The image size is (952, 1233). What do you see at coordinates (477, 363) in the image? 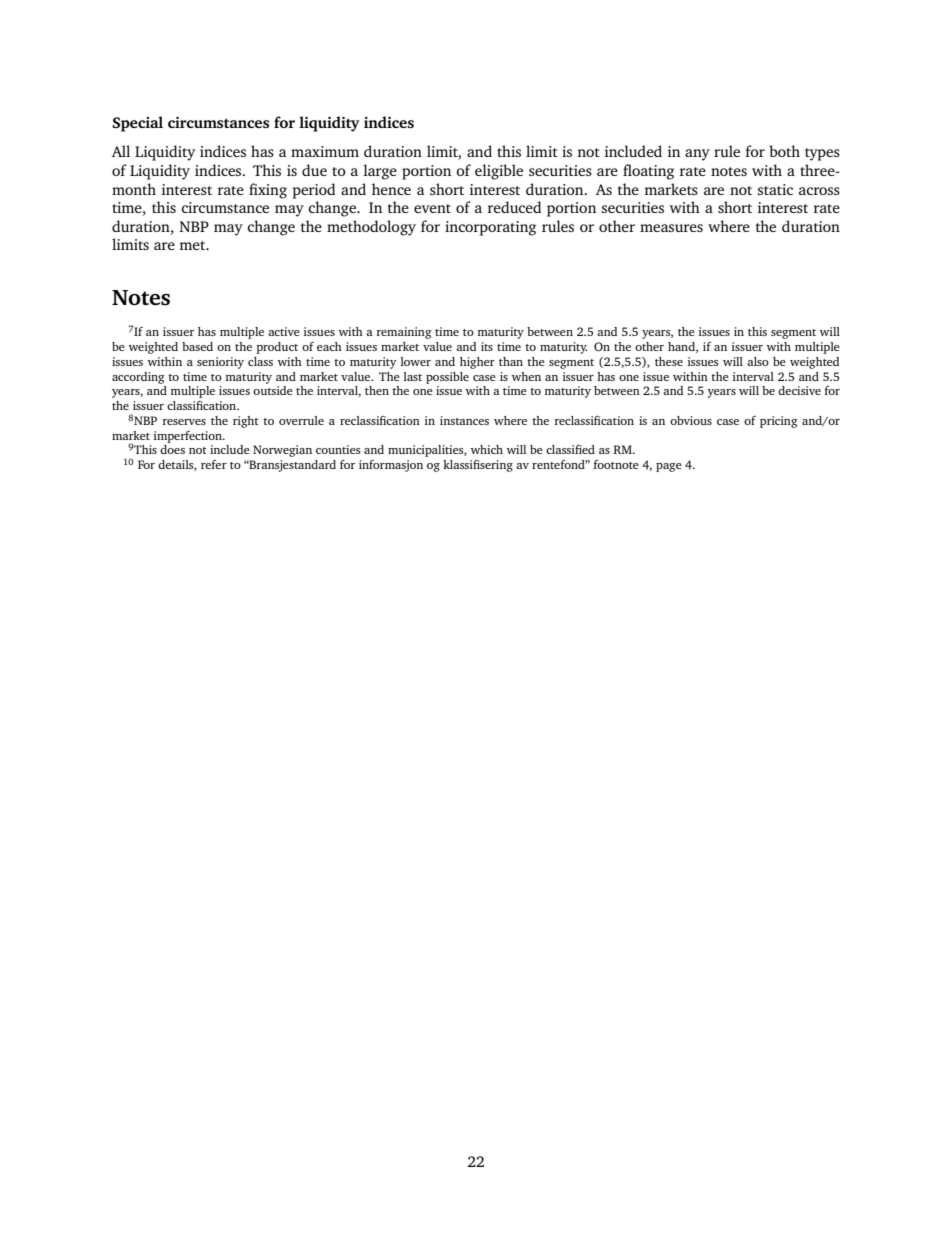
I see `higher` at bounding box center [477, 363].
